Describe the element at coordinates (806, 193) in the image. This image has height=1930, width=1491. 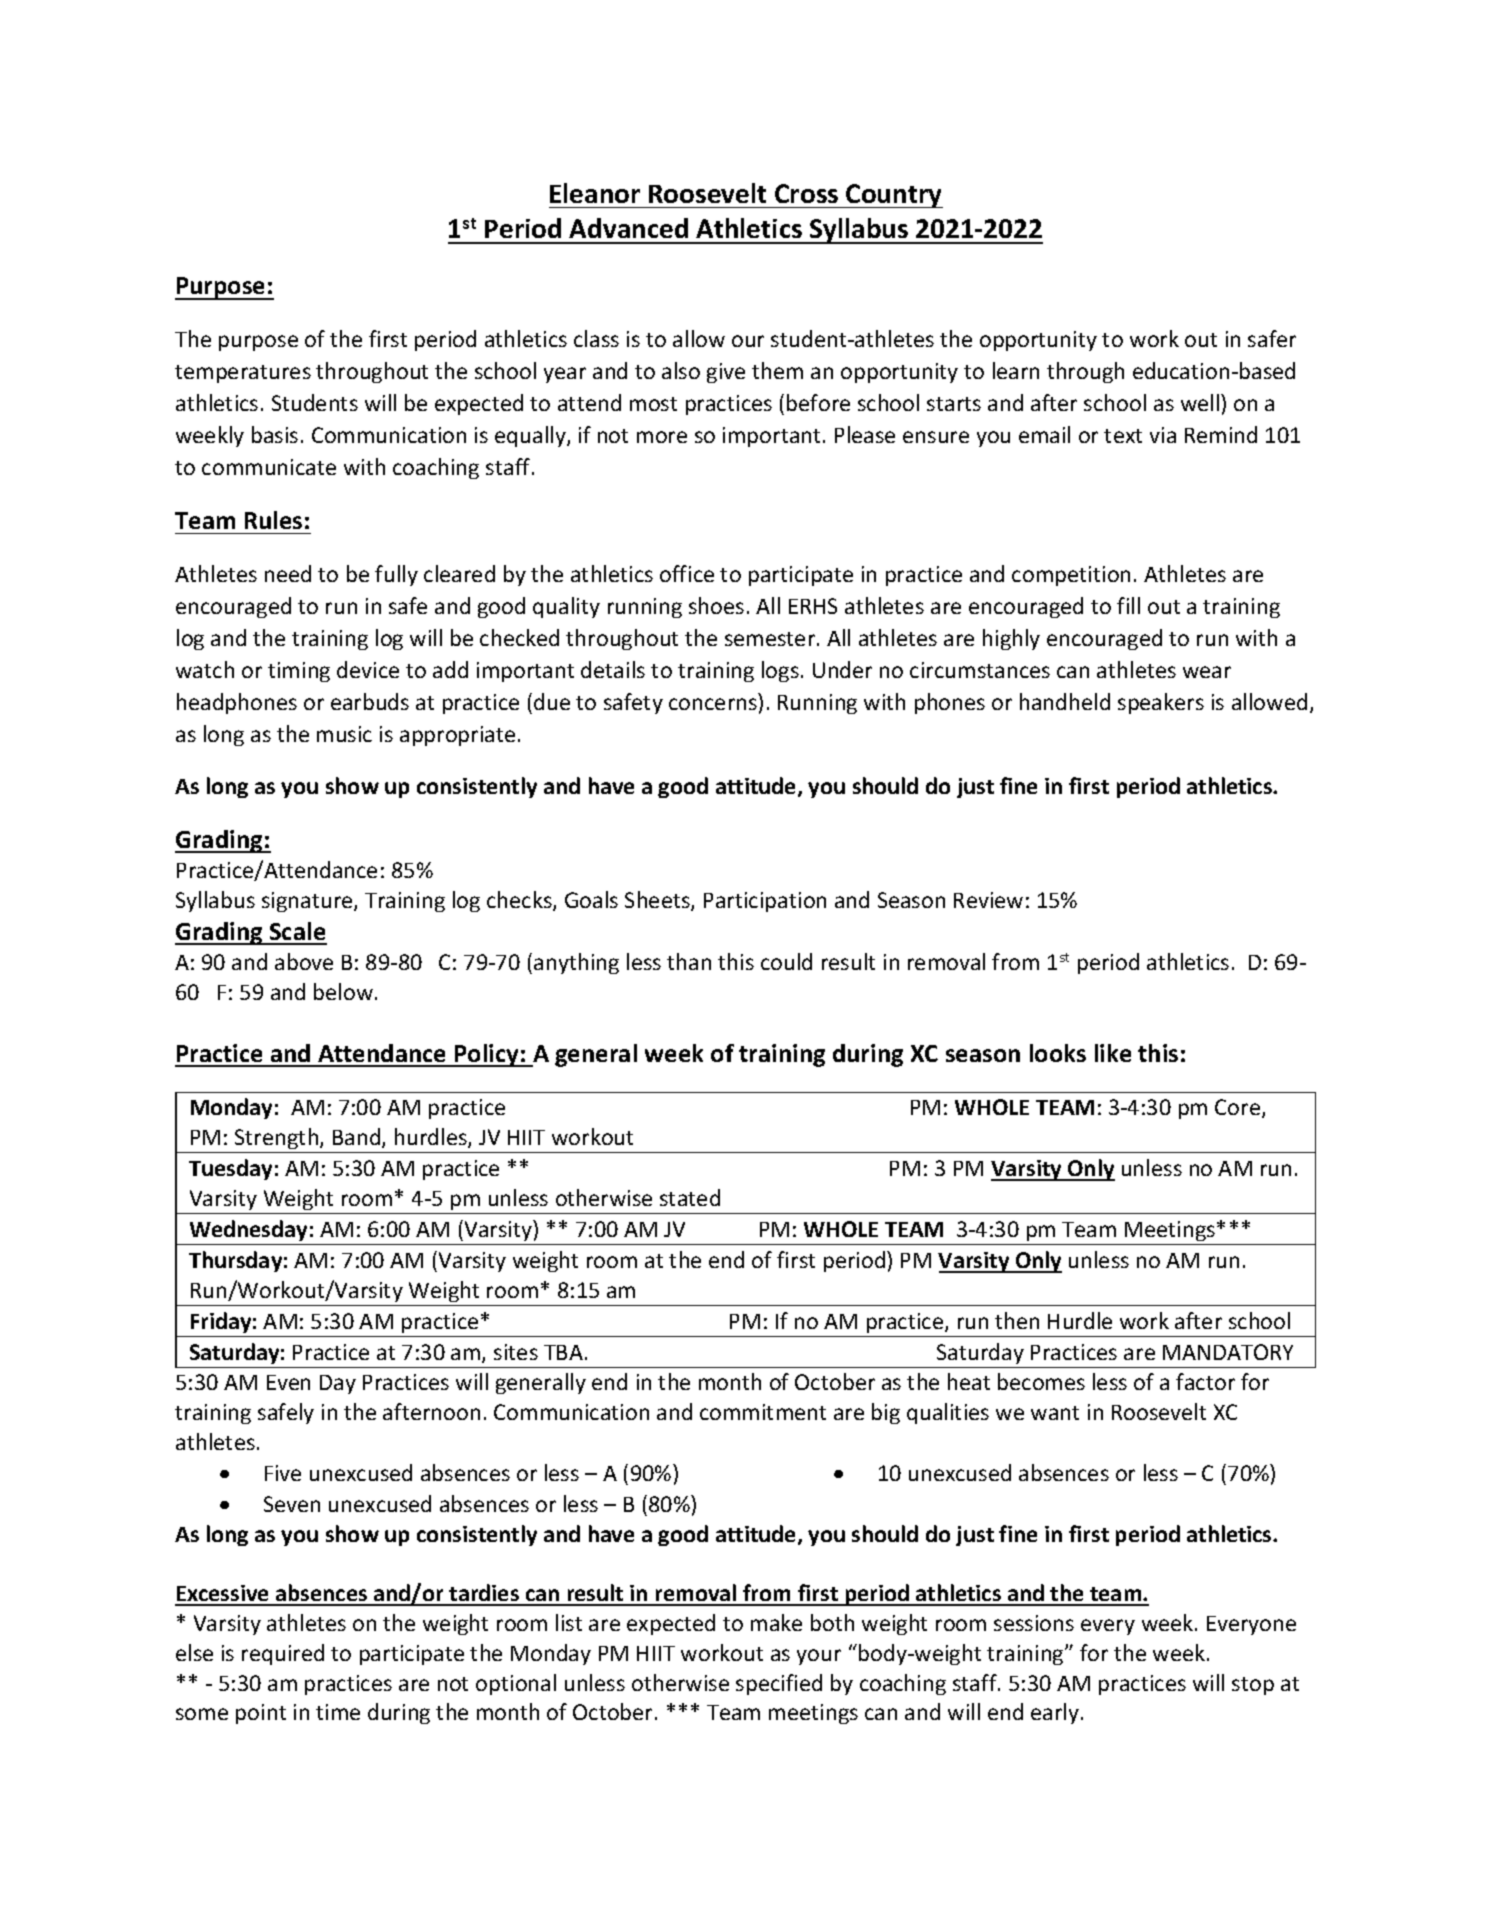
I see `Cross` at that location.
